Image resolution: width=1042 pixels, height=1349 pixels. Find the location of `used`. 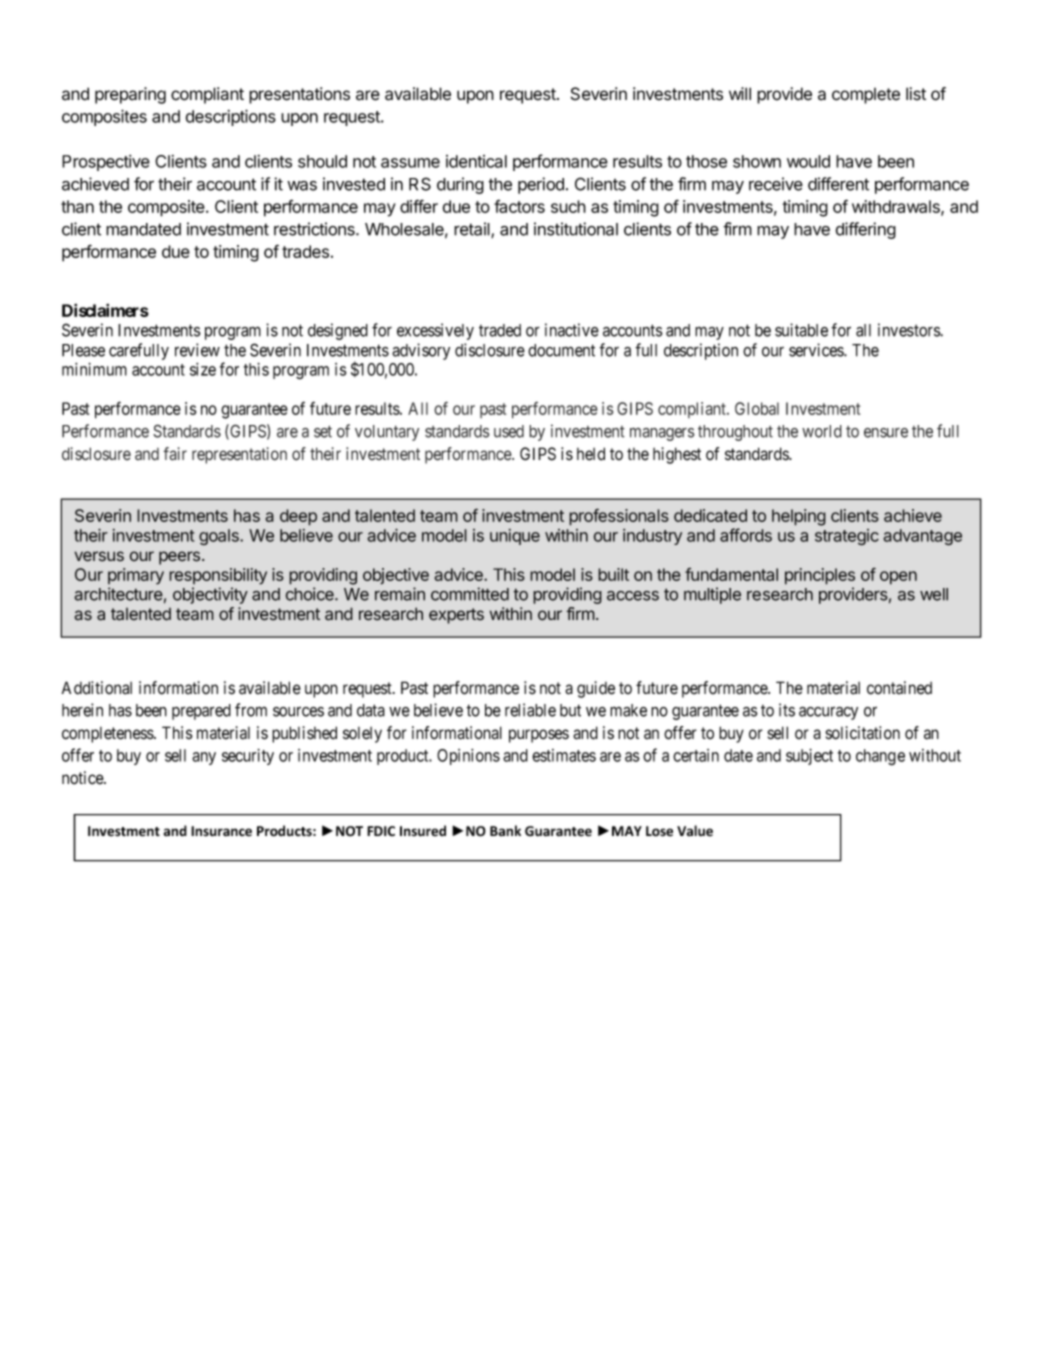

used is located at coordinates (509, 431).
